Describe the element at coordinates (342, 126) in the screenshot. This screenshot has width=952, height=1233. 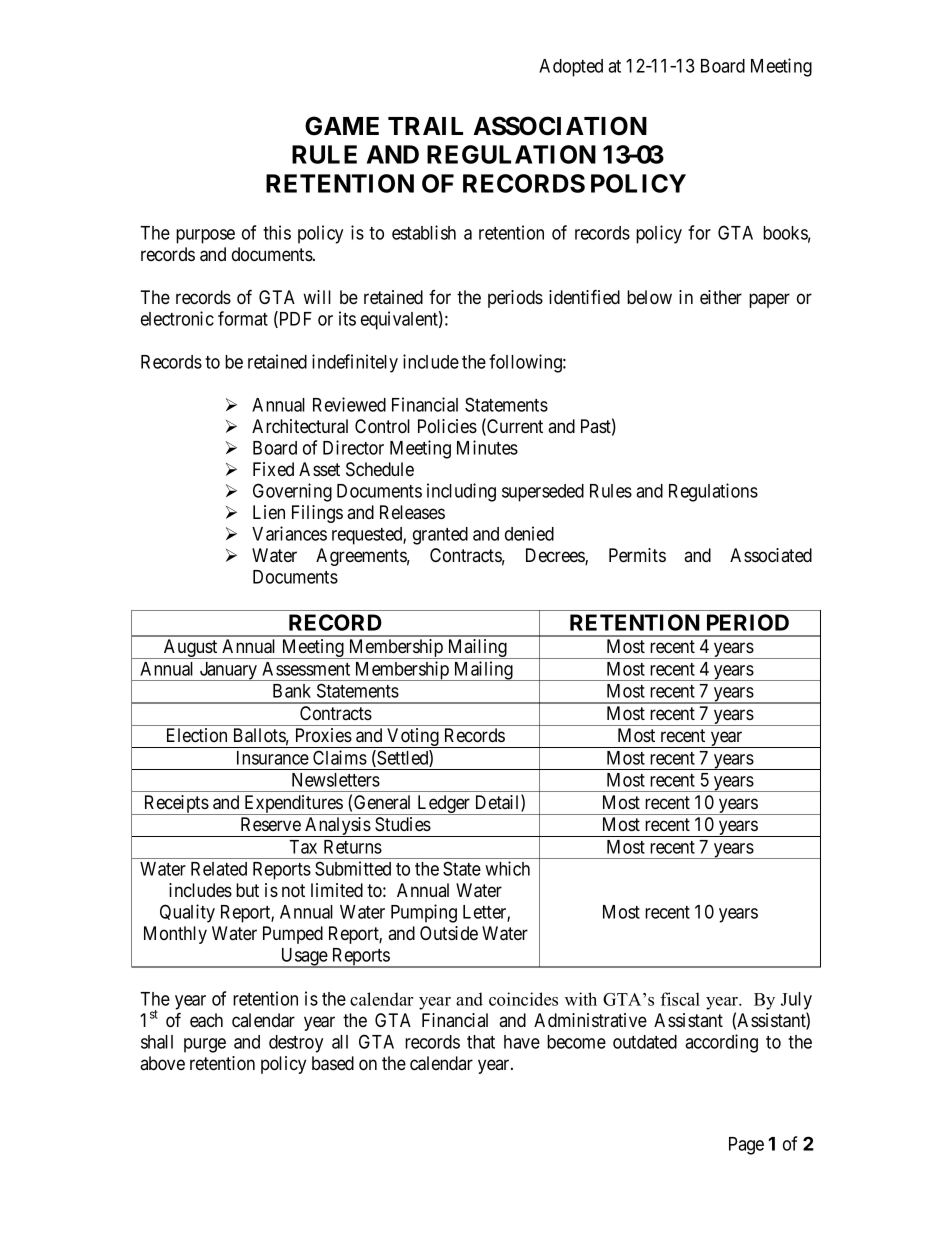
I see `GAME` at that location.
